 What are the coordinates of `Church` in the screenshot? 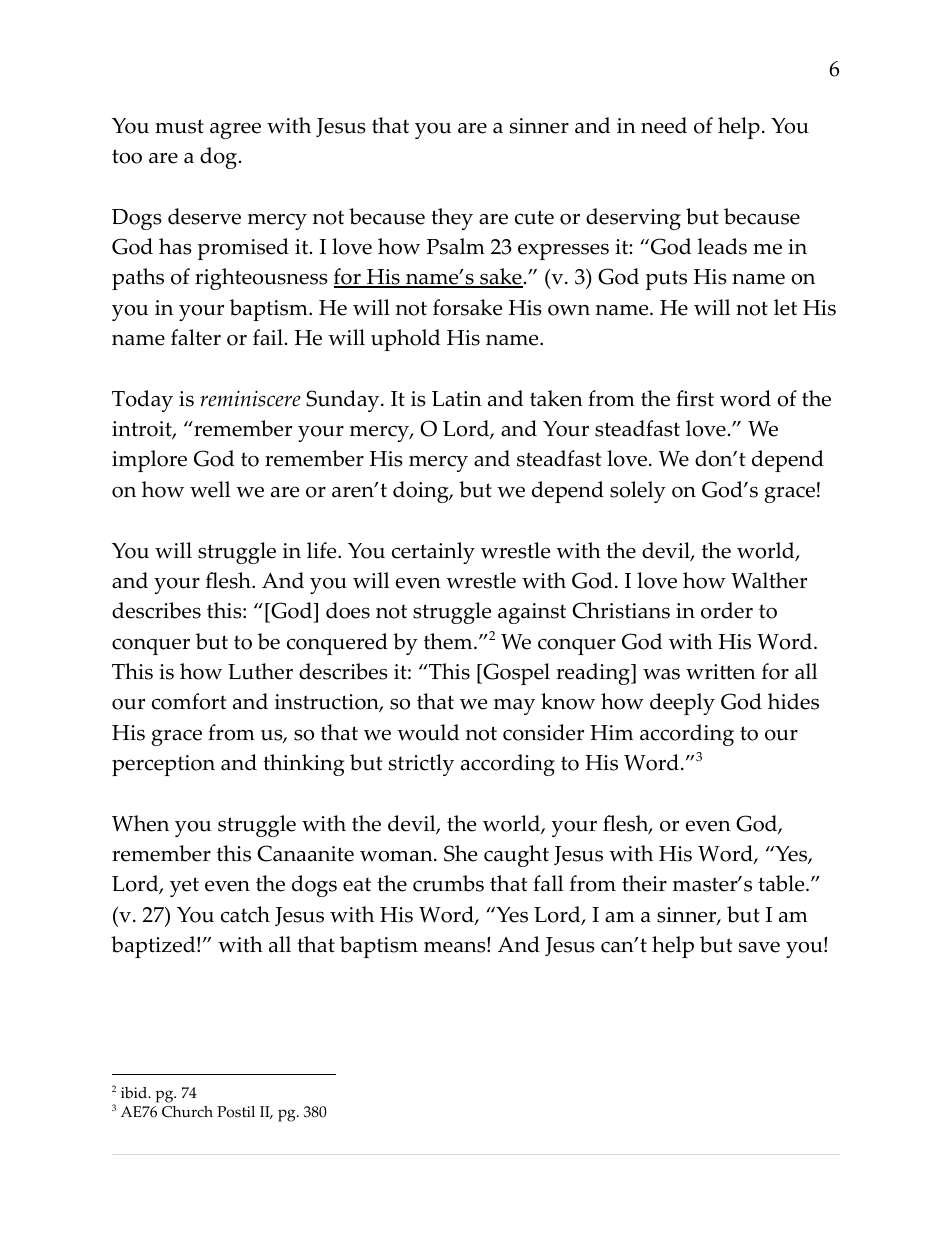 It's located at (187, 1112).
